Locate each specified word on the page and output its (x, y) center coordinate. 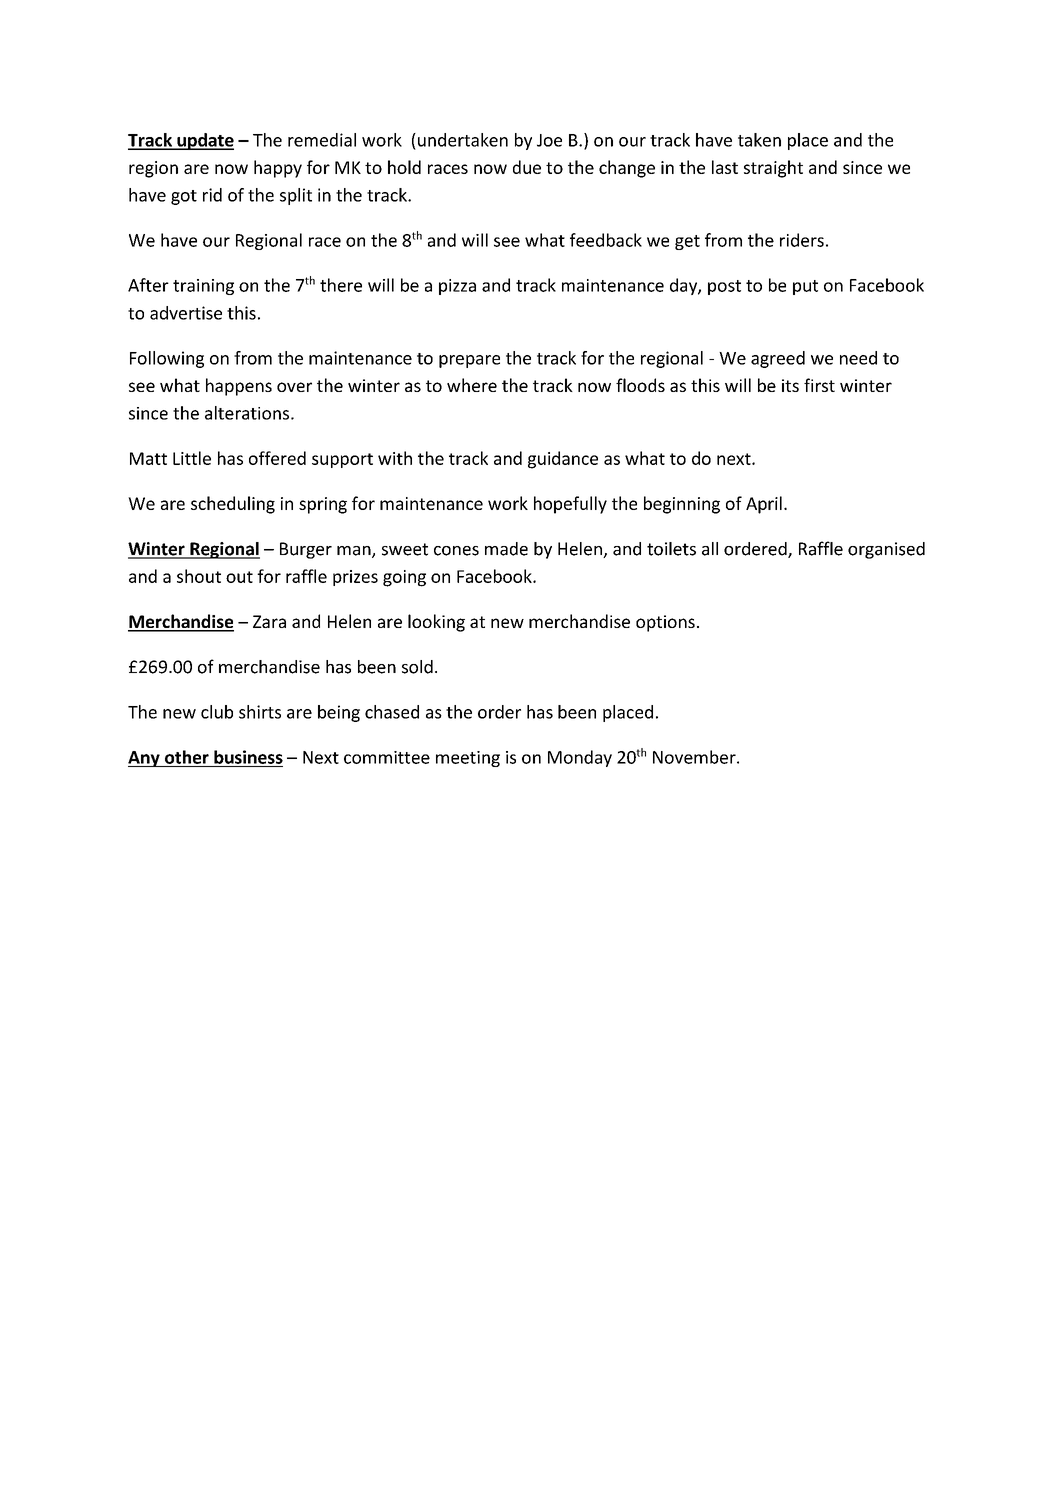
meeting (468, 759)
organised (886, 550)
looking (436, 623)
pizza (457, 287)
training (203, 287)
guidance (563, 460)
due (527, 167)
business (248, 757)
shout (199, 576)
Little (192, 458)
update (204, 141)
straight (773, 169)
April (764, 505)
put (805, 287)
